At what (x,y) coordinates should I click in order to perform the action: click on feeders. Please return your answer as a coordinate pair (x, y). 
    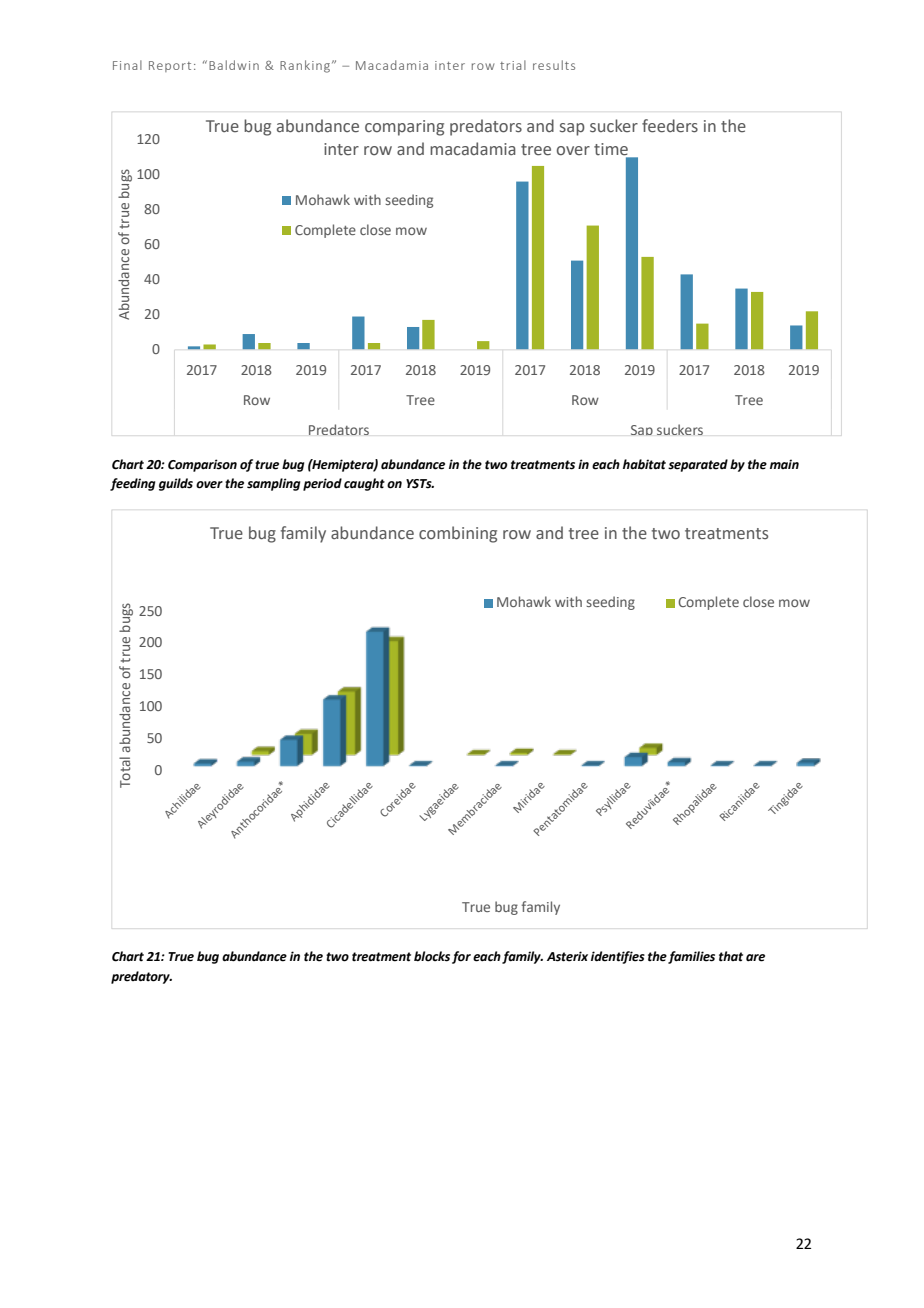
    Looking at the image, I should click on (670, 126).
